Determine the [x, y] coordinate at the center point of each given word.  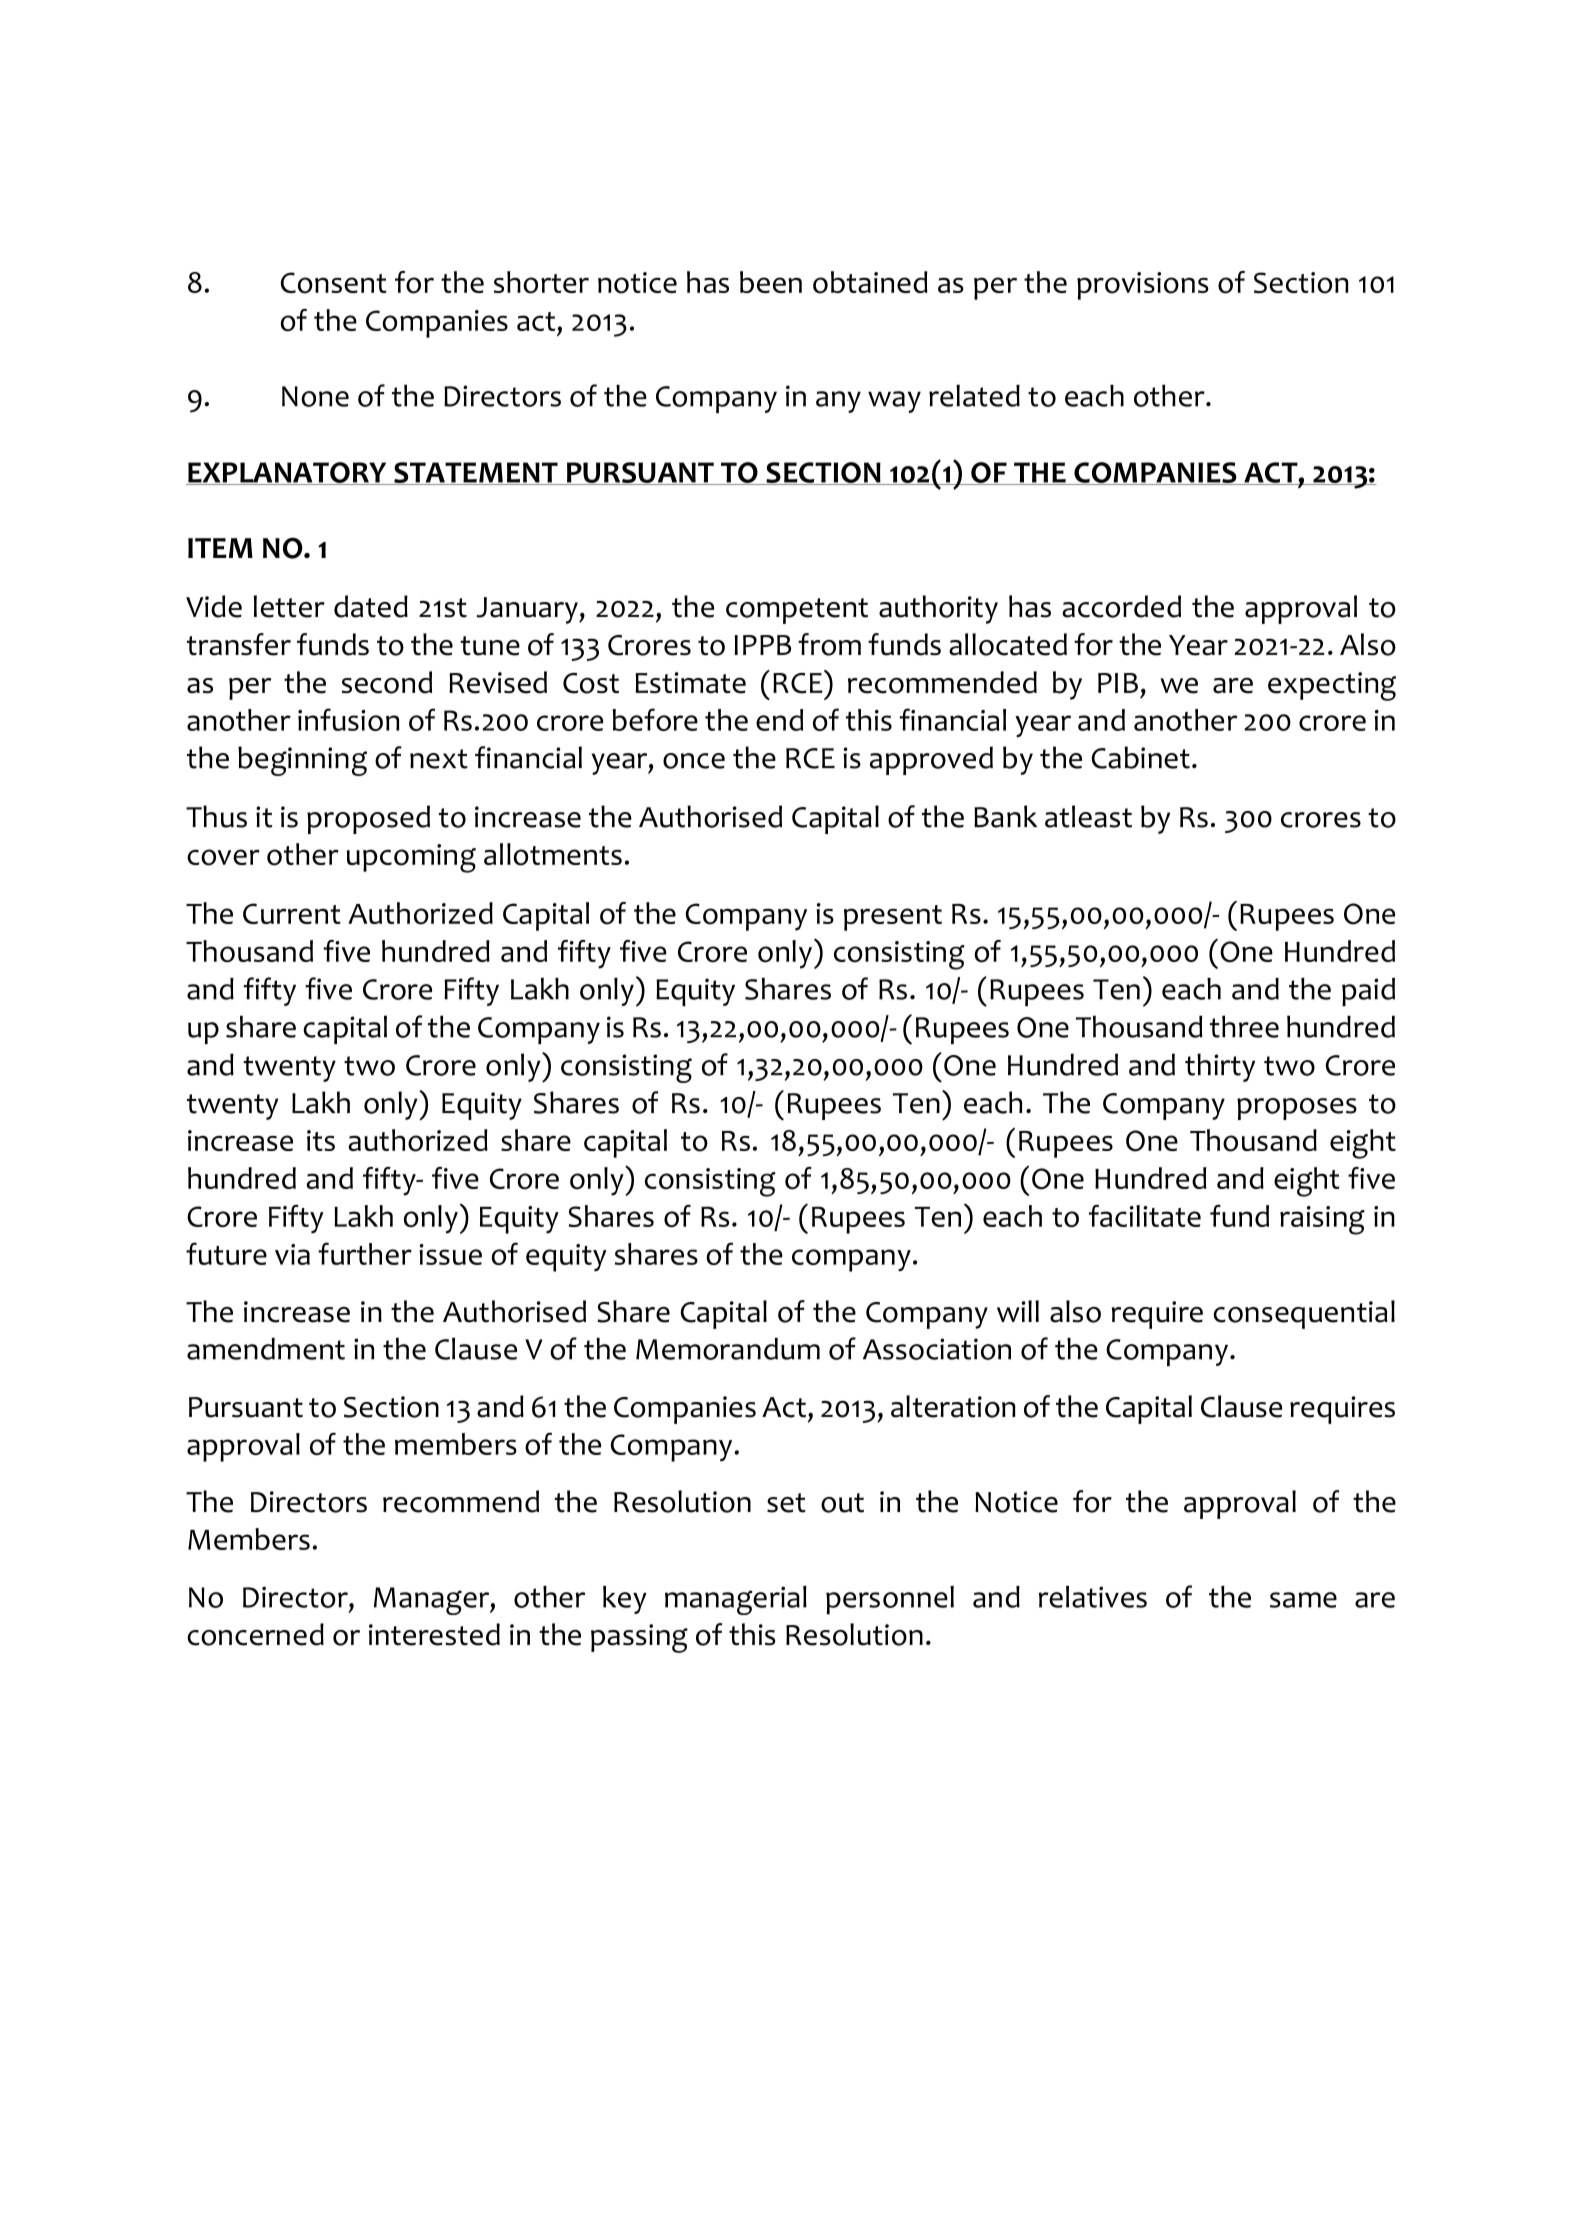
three [1244, 1026]
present [893, 918]
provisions [1143, 286]
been [771, 282]
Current [292, 913]
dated [371, 606]
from [829, 644]
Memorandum [728, 1349]
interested [434, 1634]
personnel [890, 1600]
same [1303, 1600]
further [365, 1253]
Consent [334, 283]
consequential [1304, 1314]
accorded [1121, 606]
